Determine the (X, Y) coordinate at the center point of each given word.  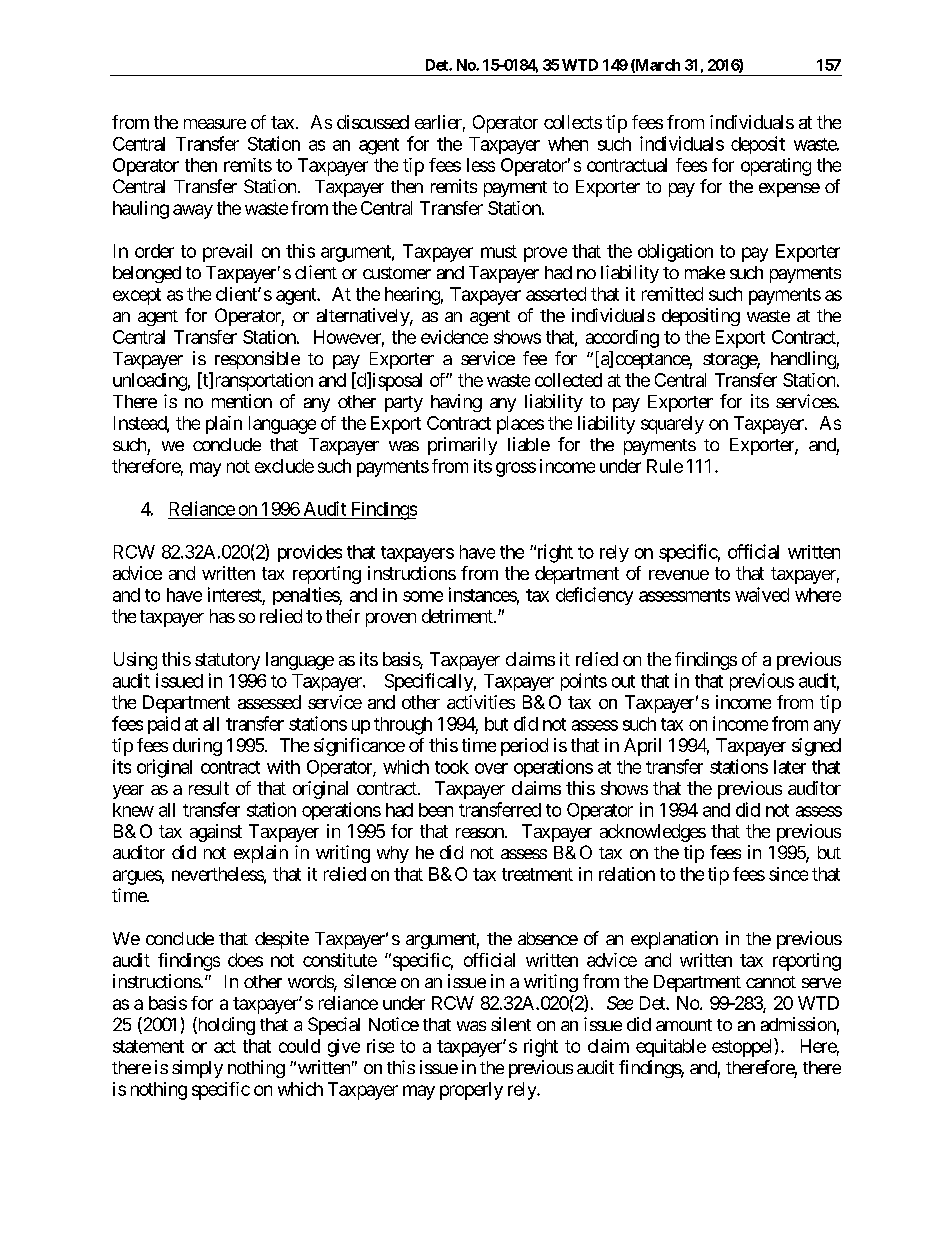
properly (471, 1091)
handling (804, 360)
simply (197, 1069)
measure (215, 124)
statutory (227, 661)
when (568, 144)
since (788, 874)
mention (242, 401)
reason (480, 833)
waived (762, 594)
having (456, 403)
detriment (458, 616)
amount (684, 1025)
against (216, 833)
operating (776, 167)
